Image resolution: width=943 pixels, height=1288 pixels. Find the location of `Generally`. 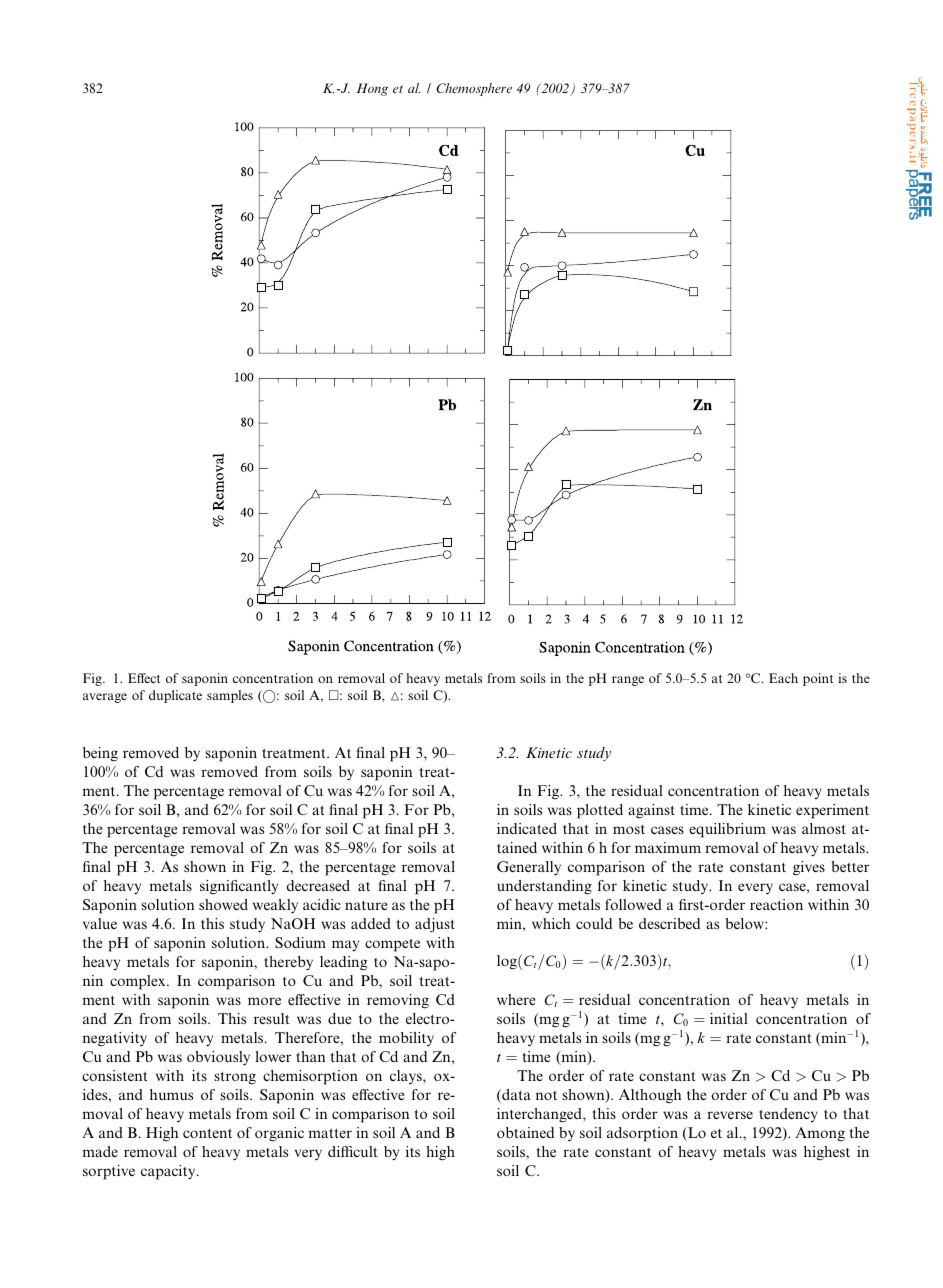

Generally is located at coordinates (529, 868).
